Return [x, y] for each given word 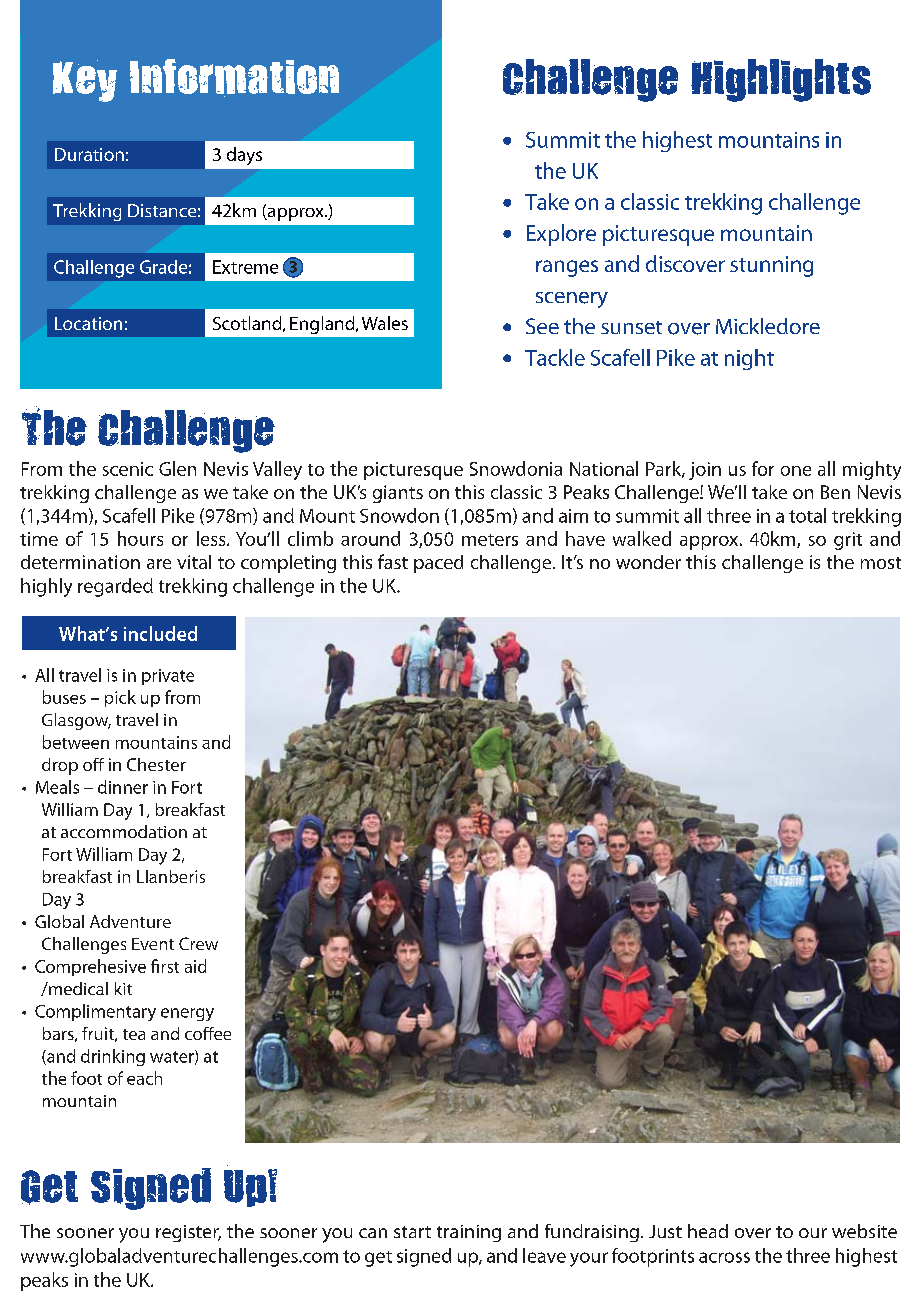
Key [85, 81]
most [881, 563]
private [168, 677]
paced [438, 564]
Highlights [781, 80]
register [188, 1233]
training [469, 1233]
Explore [561, 235]
